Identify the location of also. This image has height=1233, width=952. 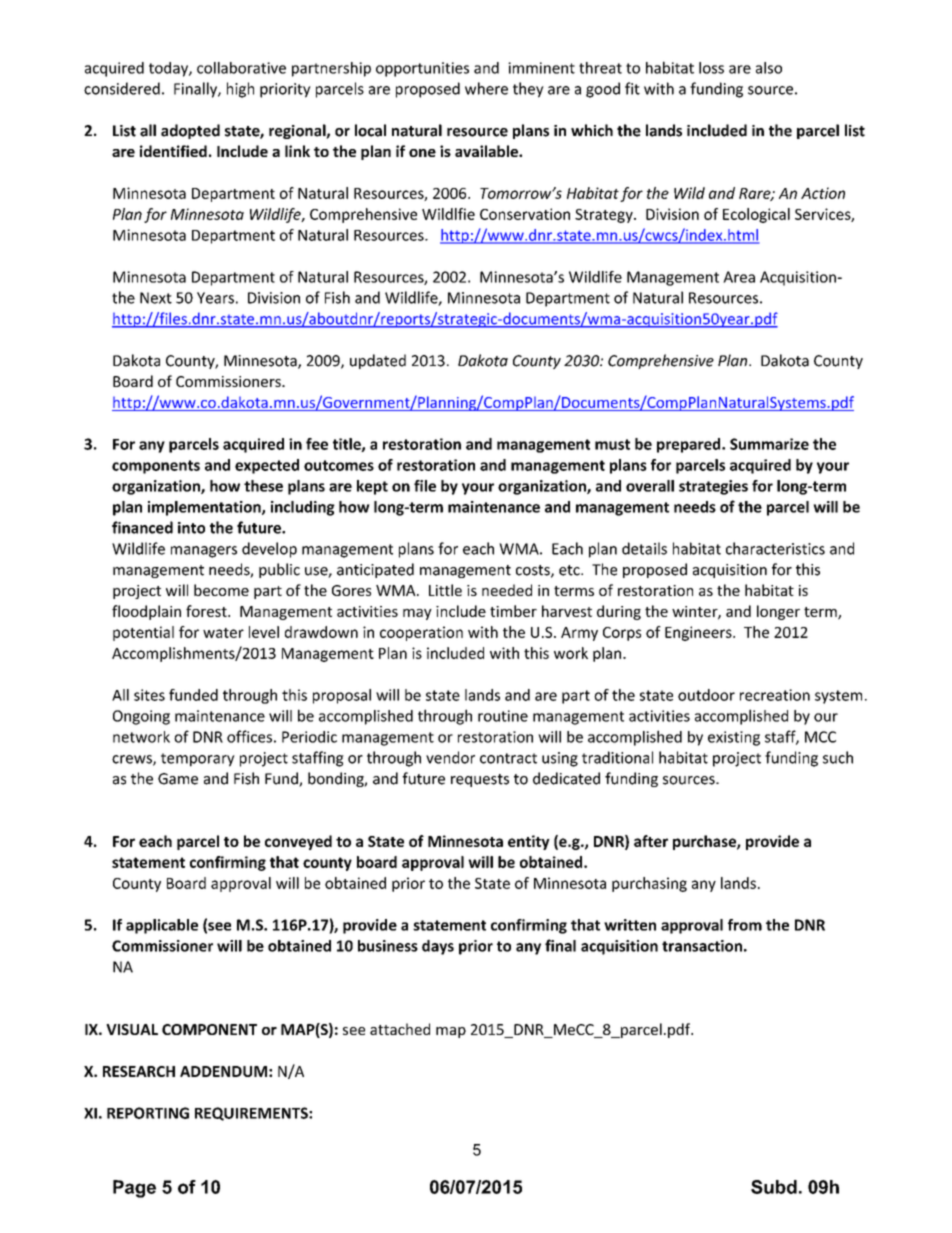
(769, 68).
